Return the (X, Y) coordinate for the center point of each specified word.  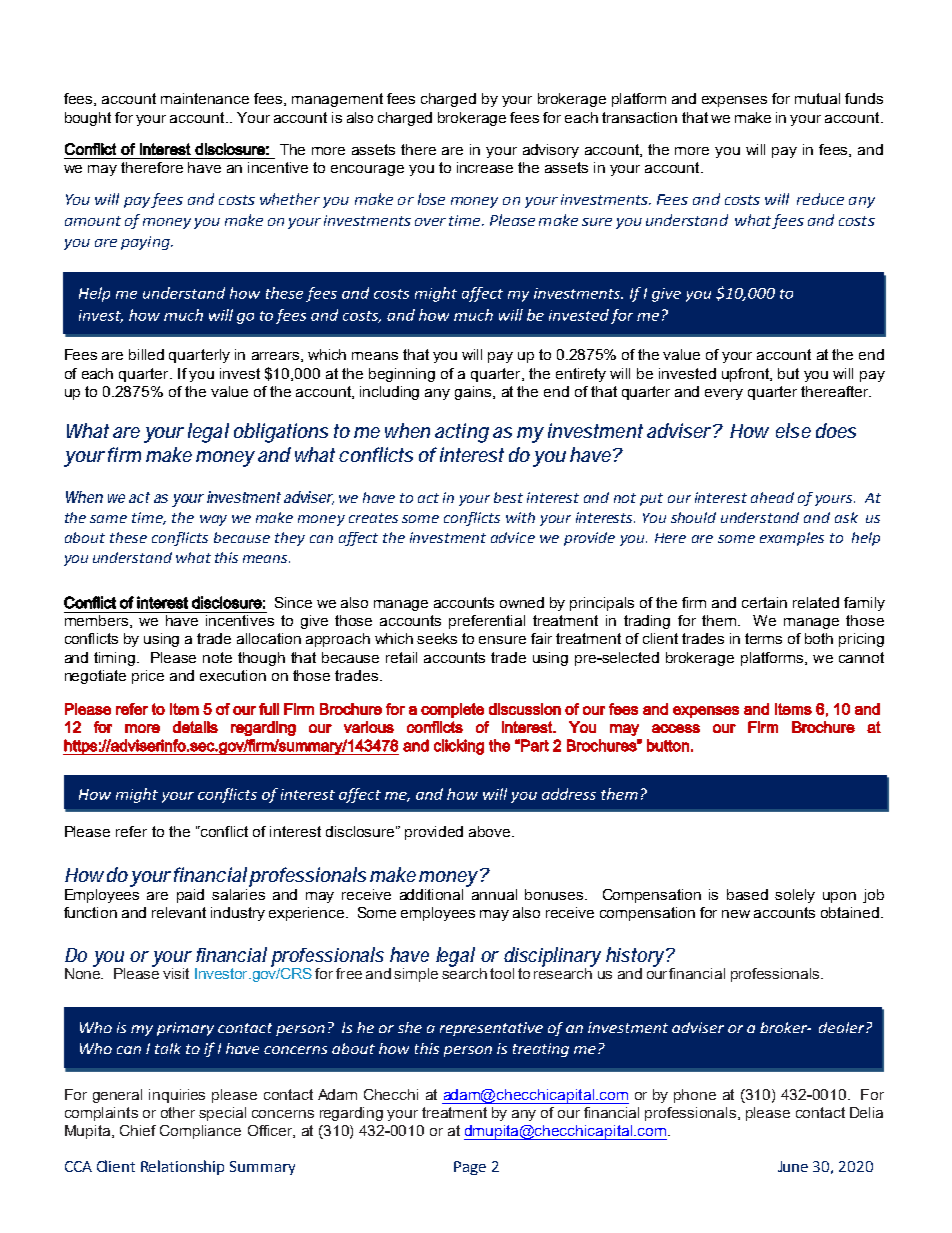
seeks (437, 638)
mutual (817, 98)
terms (763, 638)
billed (146, 354)
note (217, 657)
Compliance (200, 1132)
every (724, 394)
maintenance (205, 98)
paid (190, 896)
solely (795, 896)
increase (485, 167)
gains (474, 393)
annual (494, 894)
